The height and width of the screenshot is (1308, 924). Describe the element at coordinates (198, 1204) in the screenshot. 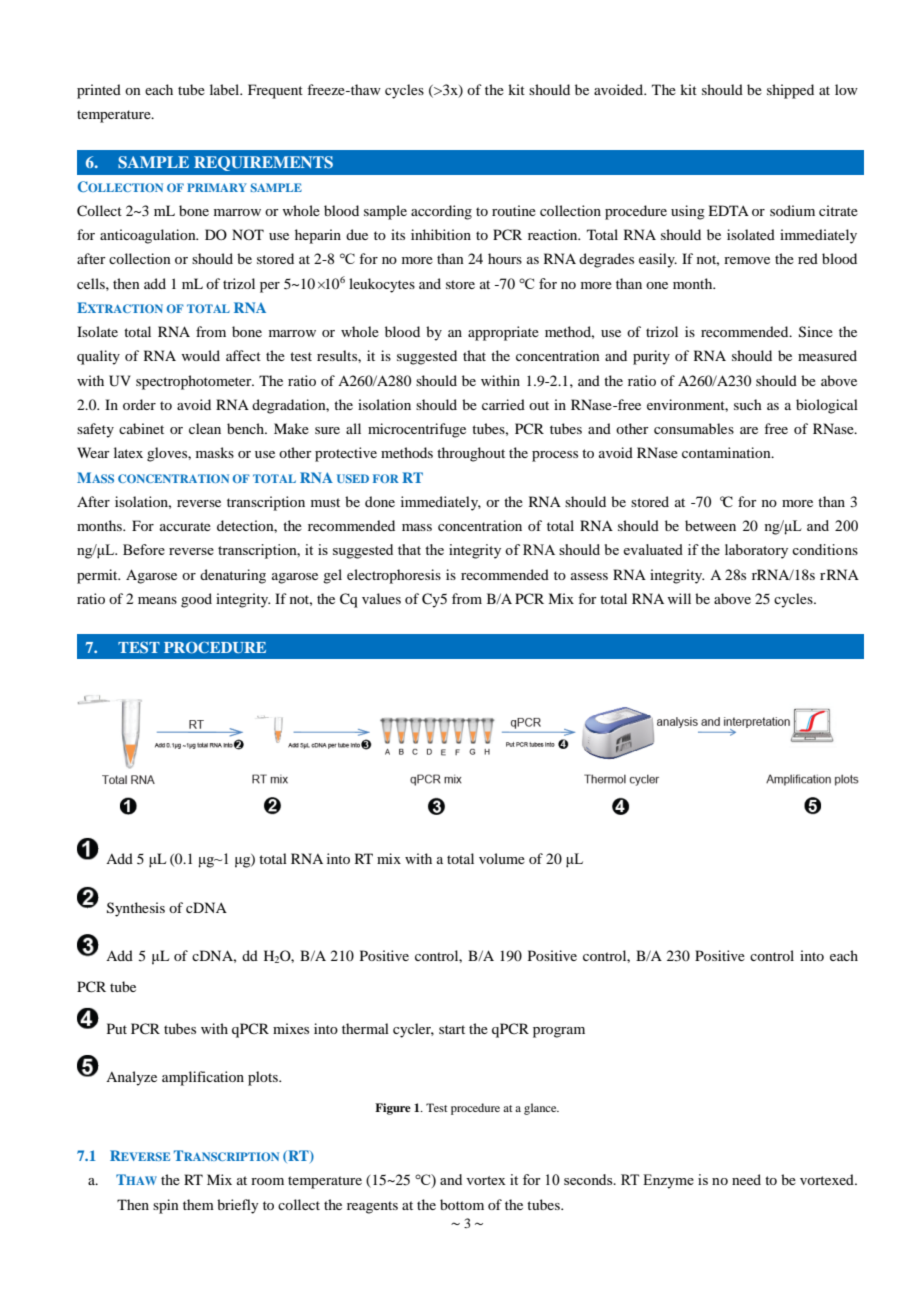

I see `them` at that location.
